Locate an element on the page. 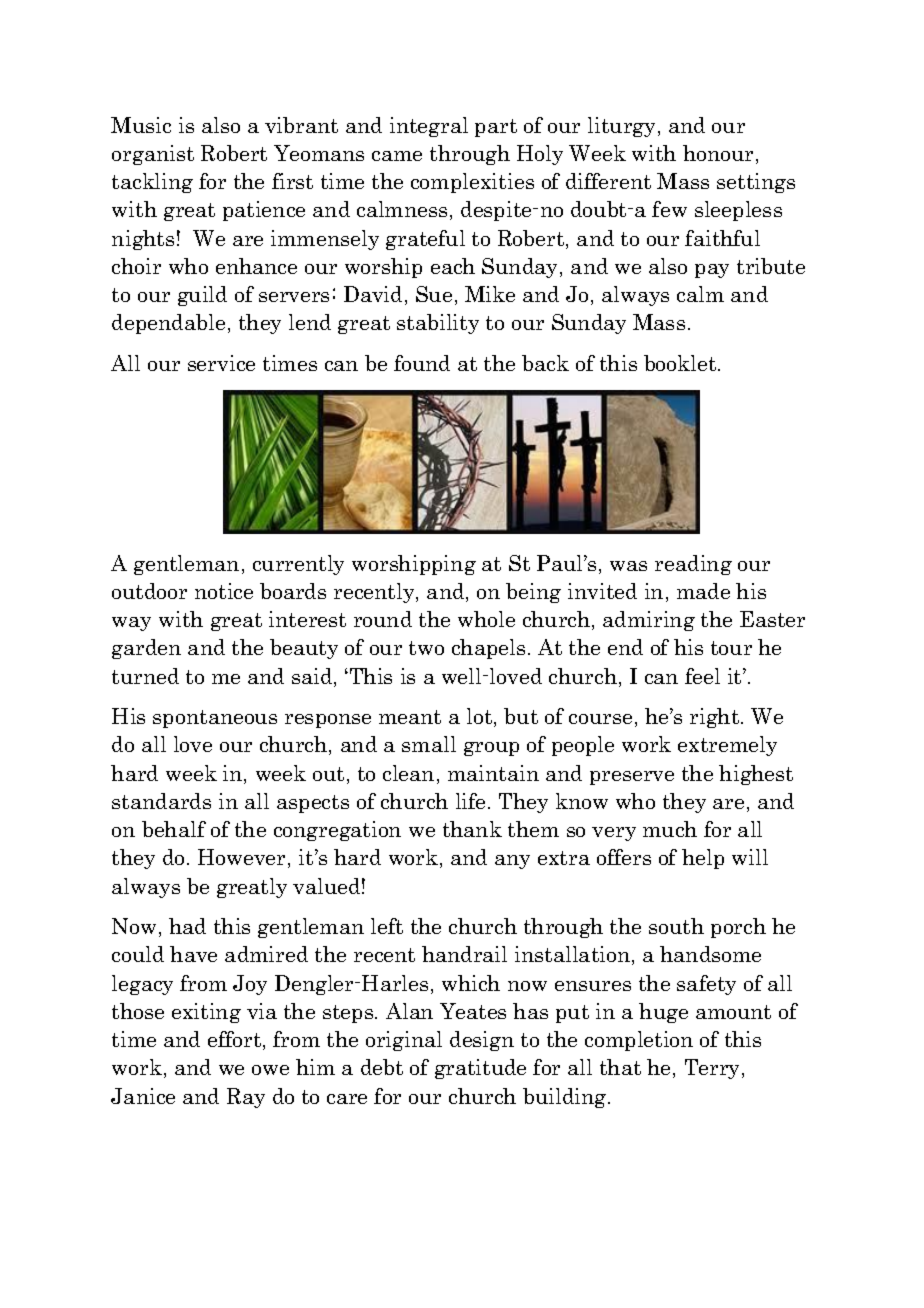 The height and width of the image is (1308, 924). complexities is located at coordinates (472, 183).
